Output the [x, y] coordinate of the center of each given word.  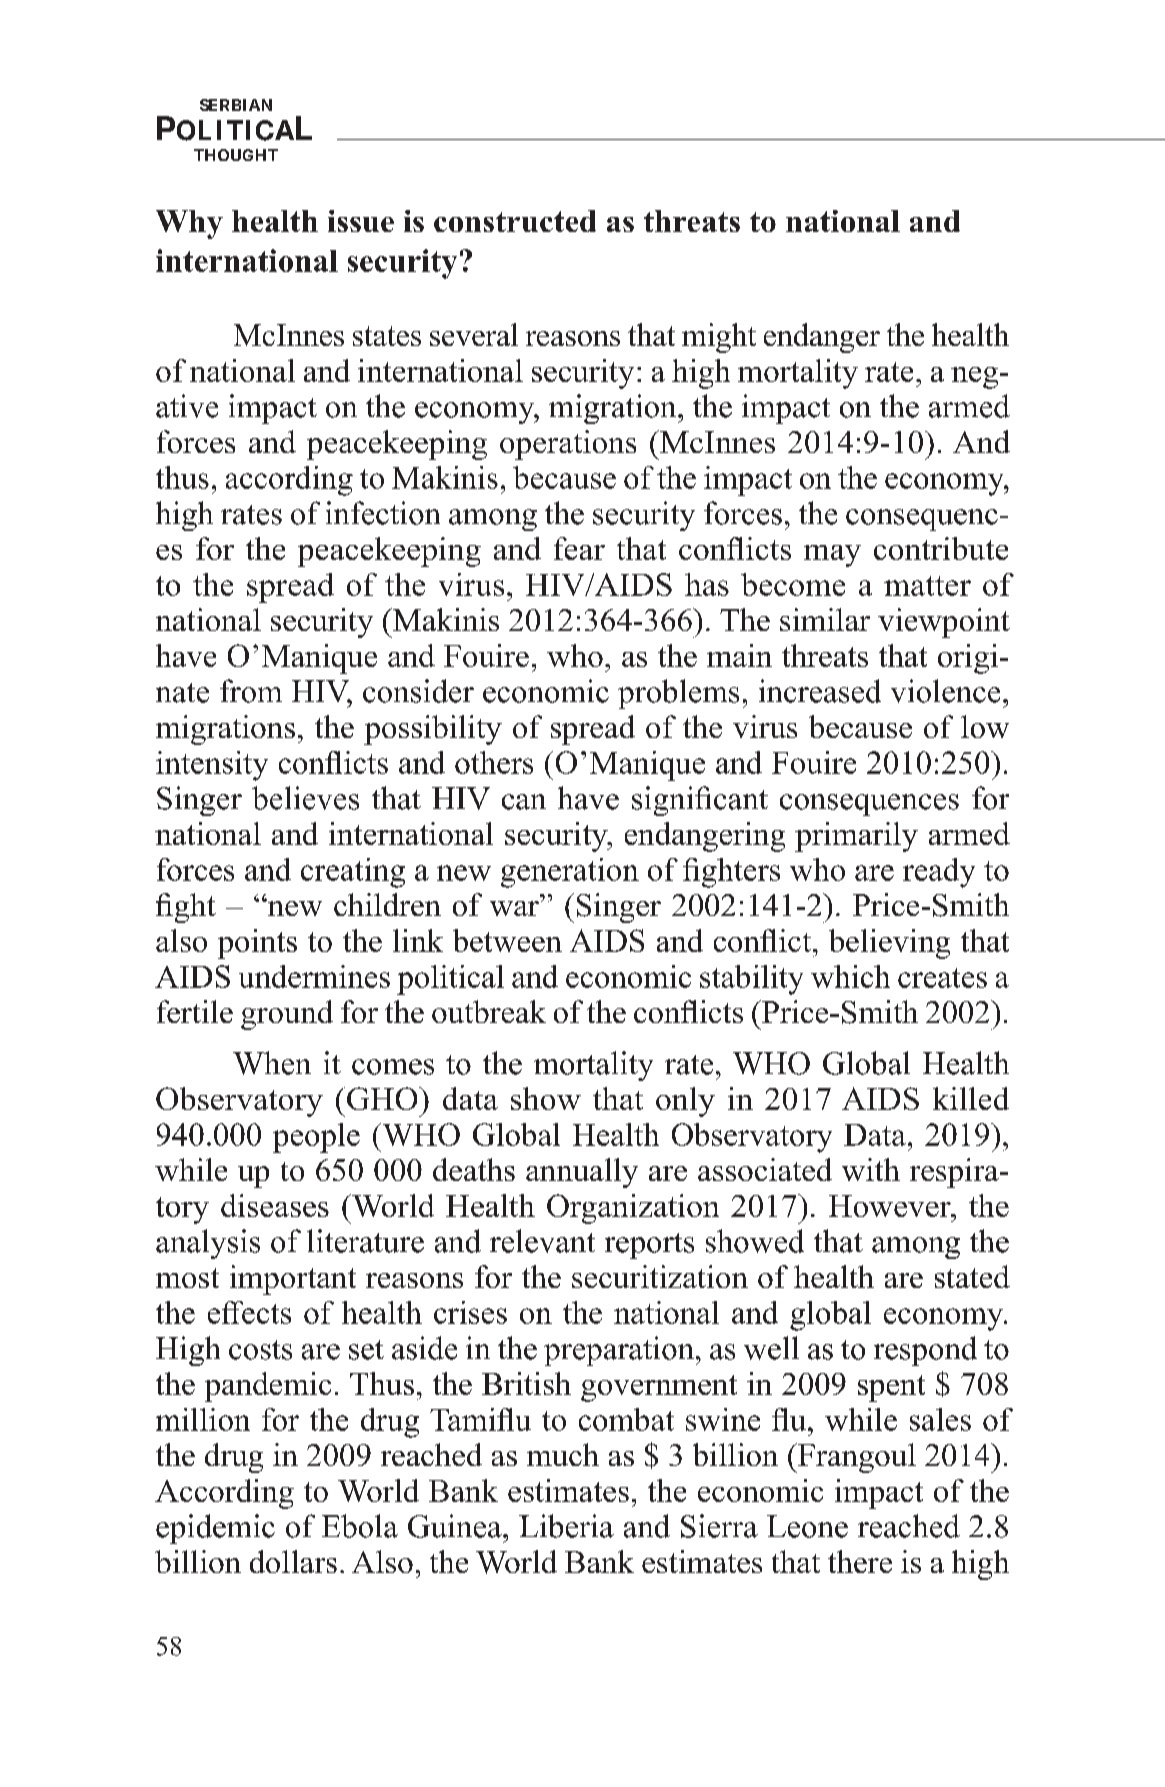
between [507, 940]
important [293, 1280]
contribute [941, 548]
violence [945, 691]
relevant [542, 1241]
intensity [212, 766]
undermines [314, 976]
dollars [293, 1561]
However [891, 1206]
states [387, 336]
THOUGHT [236, 155]
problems [678, 694]
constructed [515, 221]
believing [889, 944]
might [719, 338]
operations [568, 445]
